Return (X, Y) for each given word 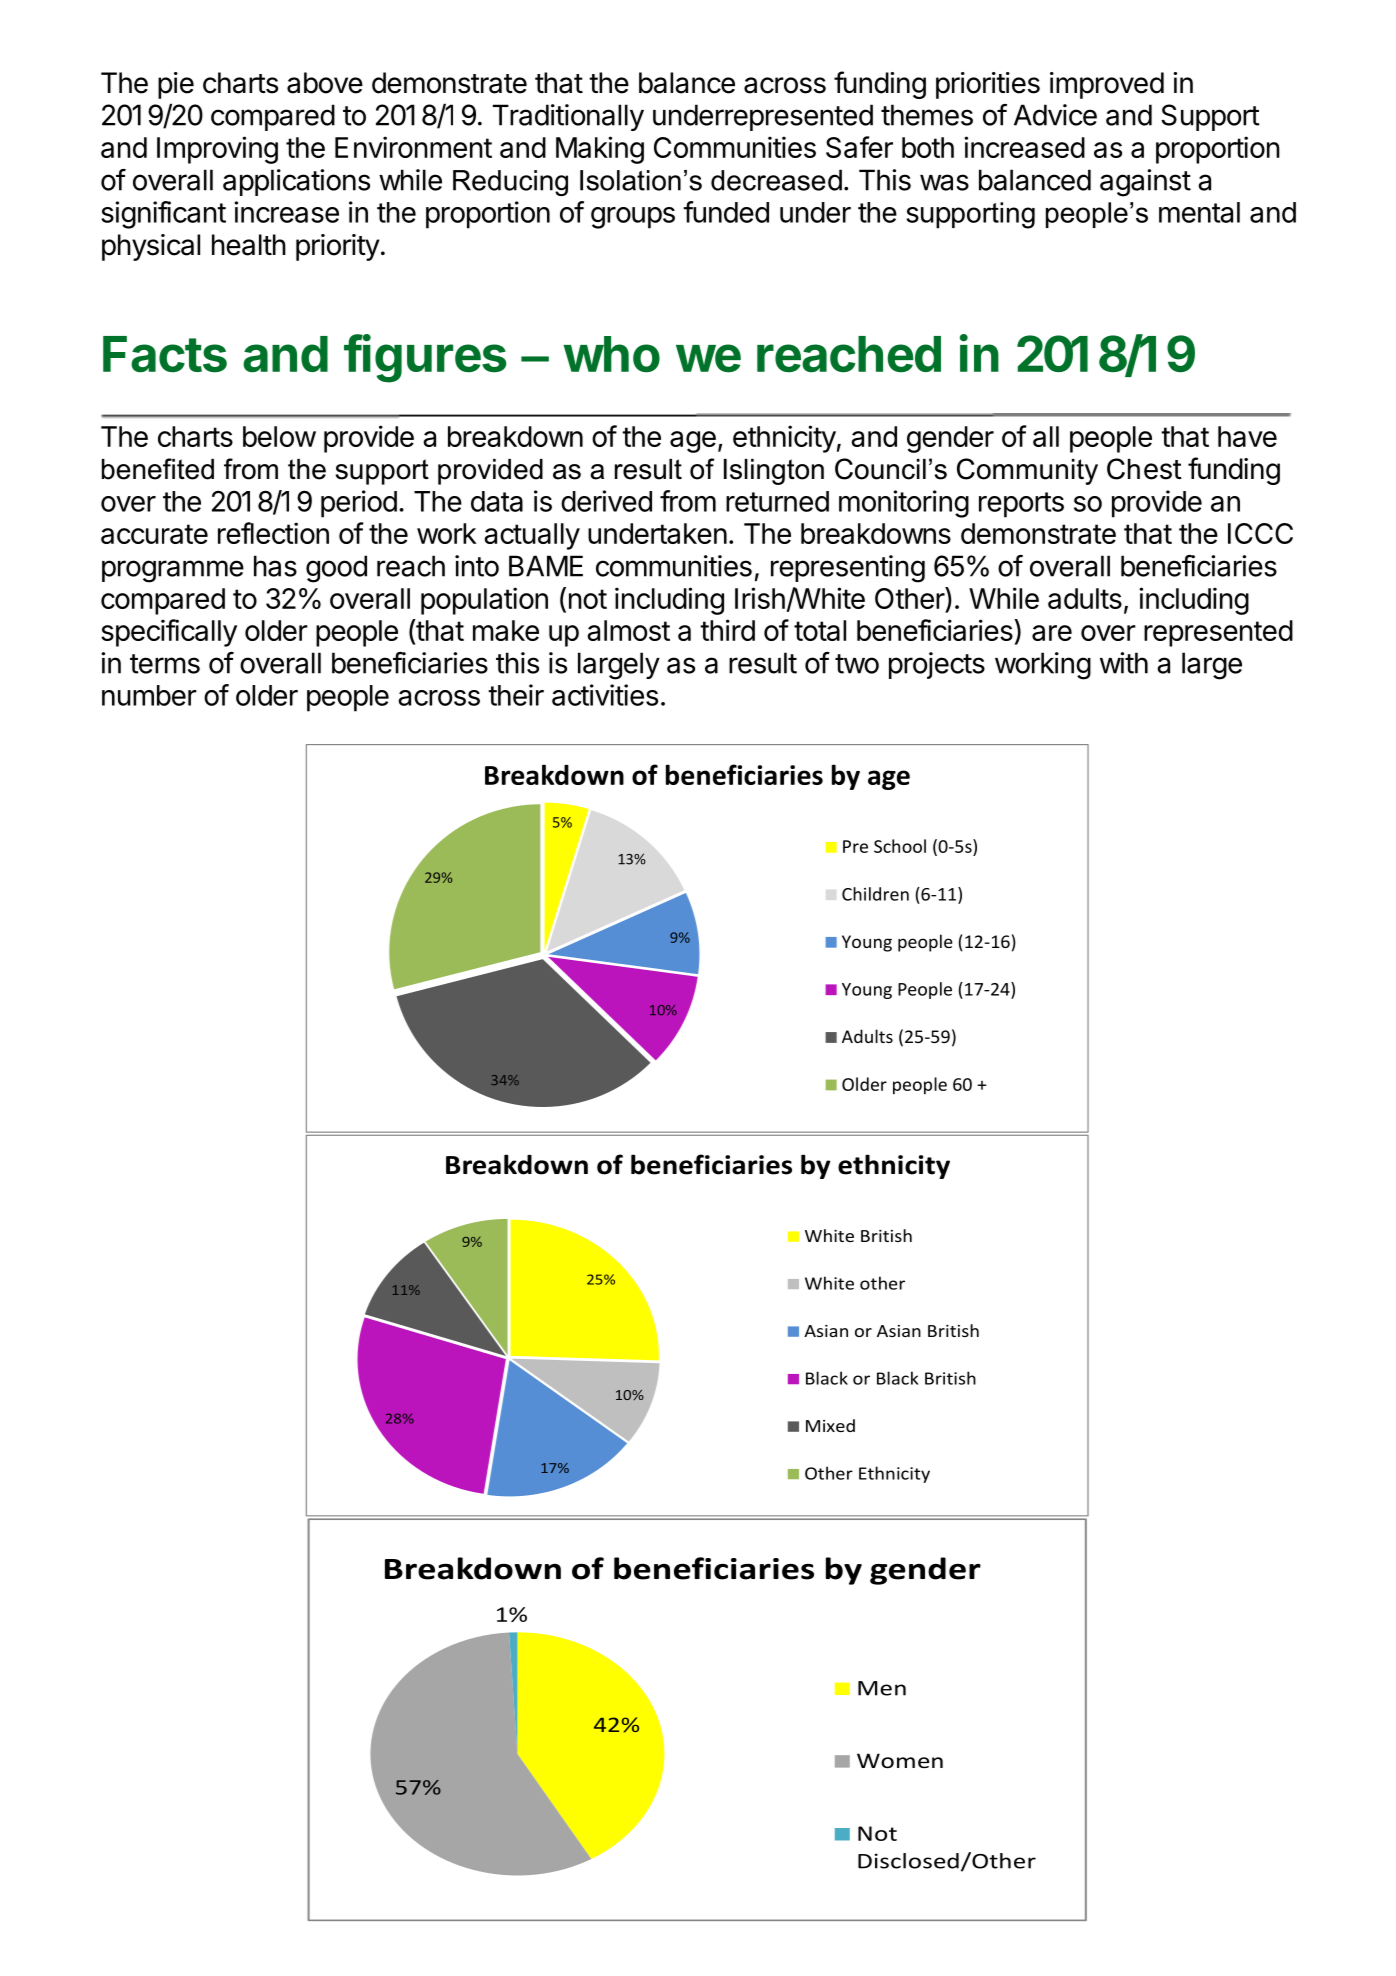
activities (605, 695)
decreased (776, 180)
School (900, 846)
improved (1107, 85)
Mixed (830, 1425)
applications (296, 182)
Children (875, 894)
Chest (1144, 469)
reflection (273, 533)
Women (900, 1760)
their (516, 695)
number (149, 695)
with (1124, 663)
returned (777, 501)
